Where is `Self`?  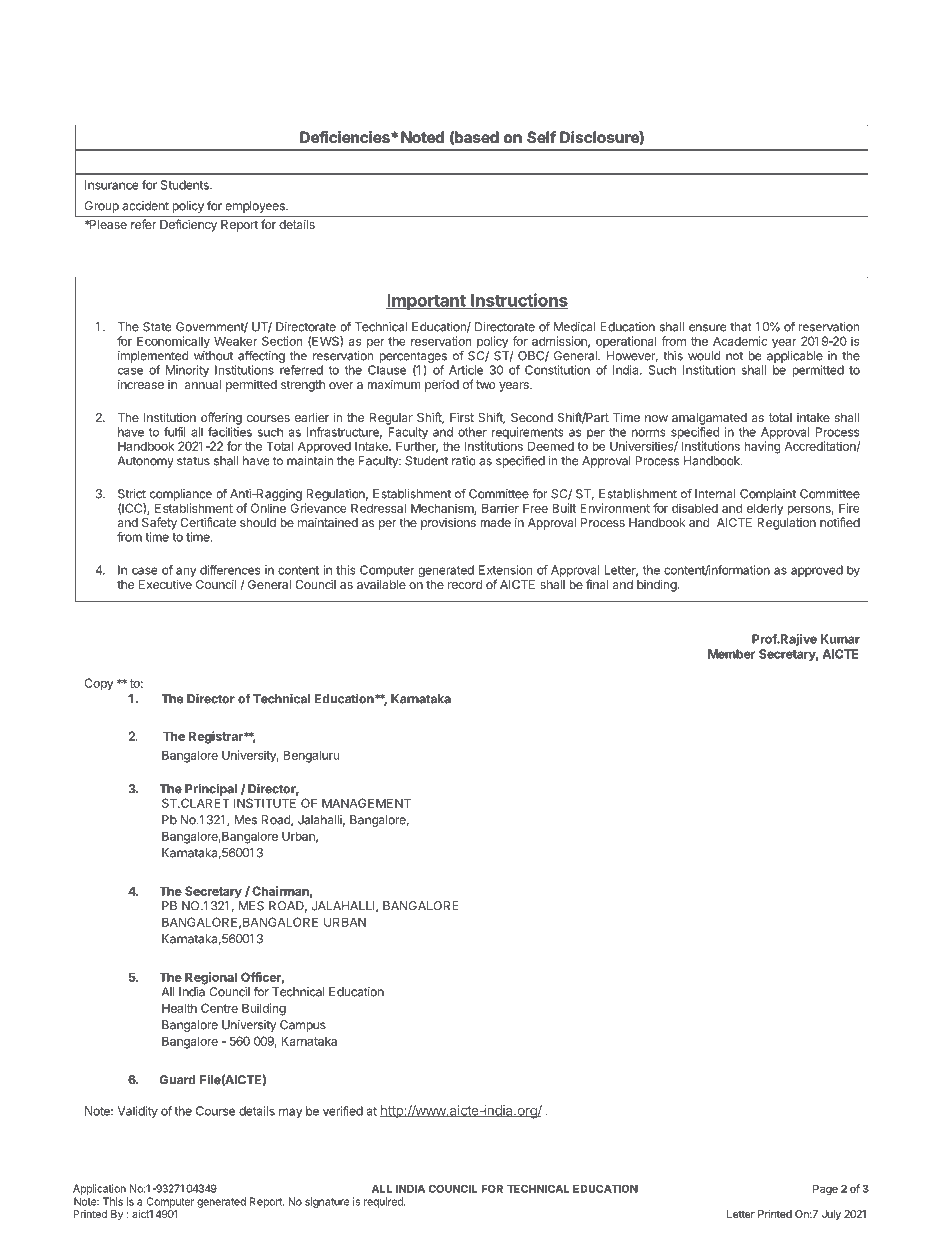
Self is located at coordinates (541, 137).
